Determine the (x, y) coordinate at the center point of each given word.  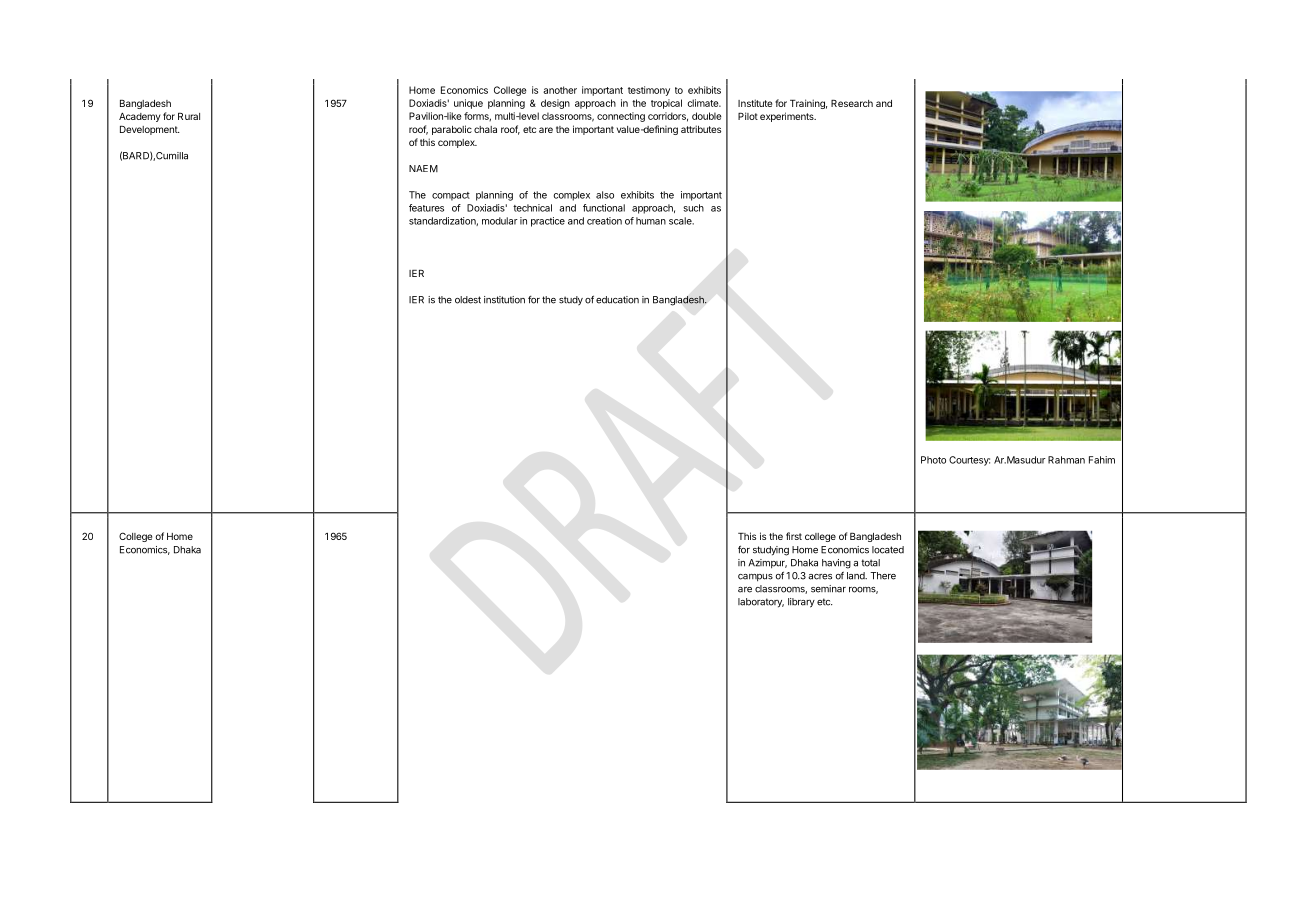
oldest (468, 300)
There (883, 576)
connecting (621, 117)
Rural (189, 116)
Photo (933, 460)
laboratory (761, 603)
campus (755, 578)
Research (852, 103)
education (617, 300)
